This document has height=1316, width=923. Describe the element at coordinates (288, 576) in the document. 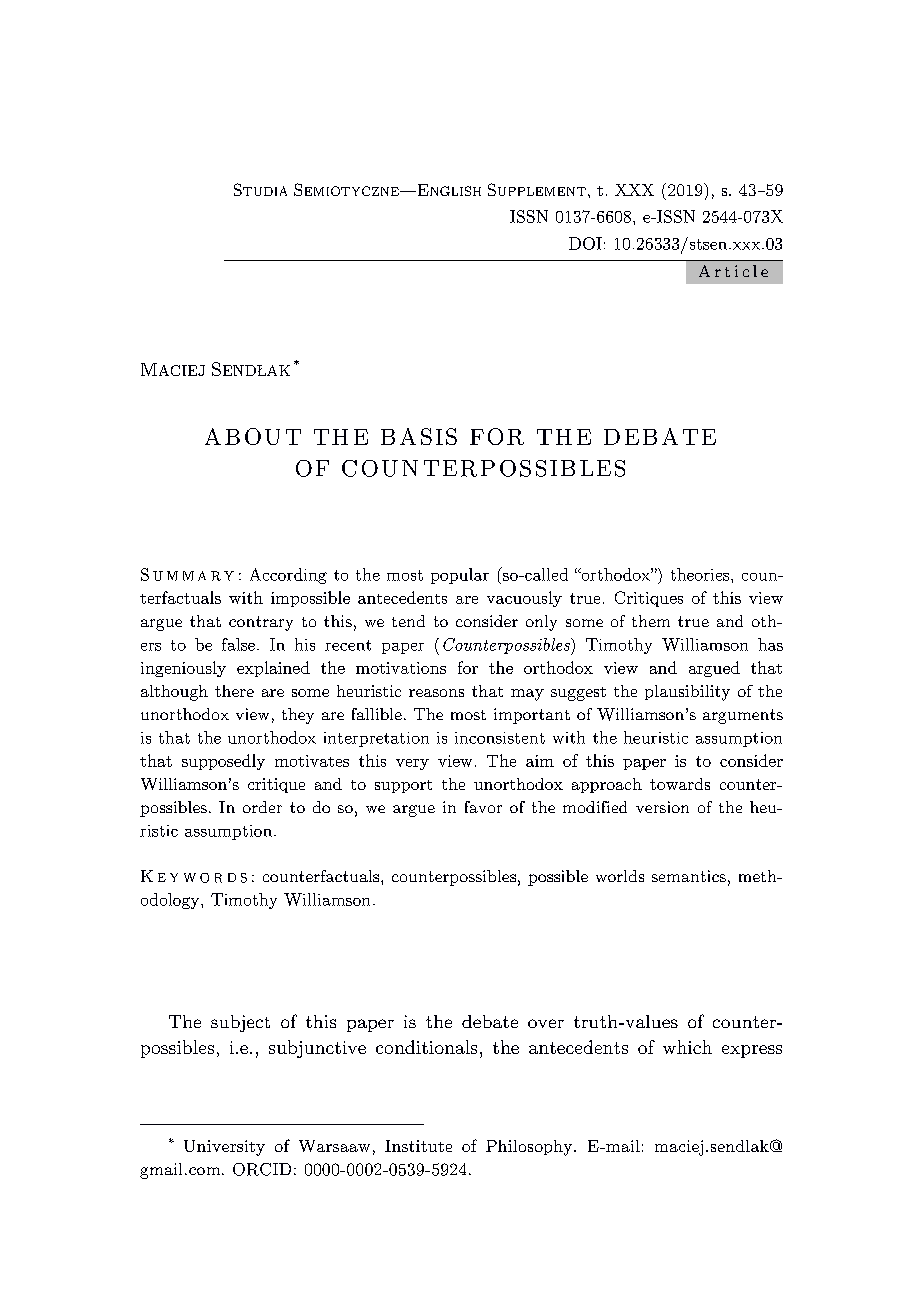

I see `According` at that location.
